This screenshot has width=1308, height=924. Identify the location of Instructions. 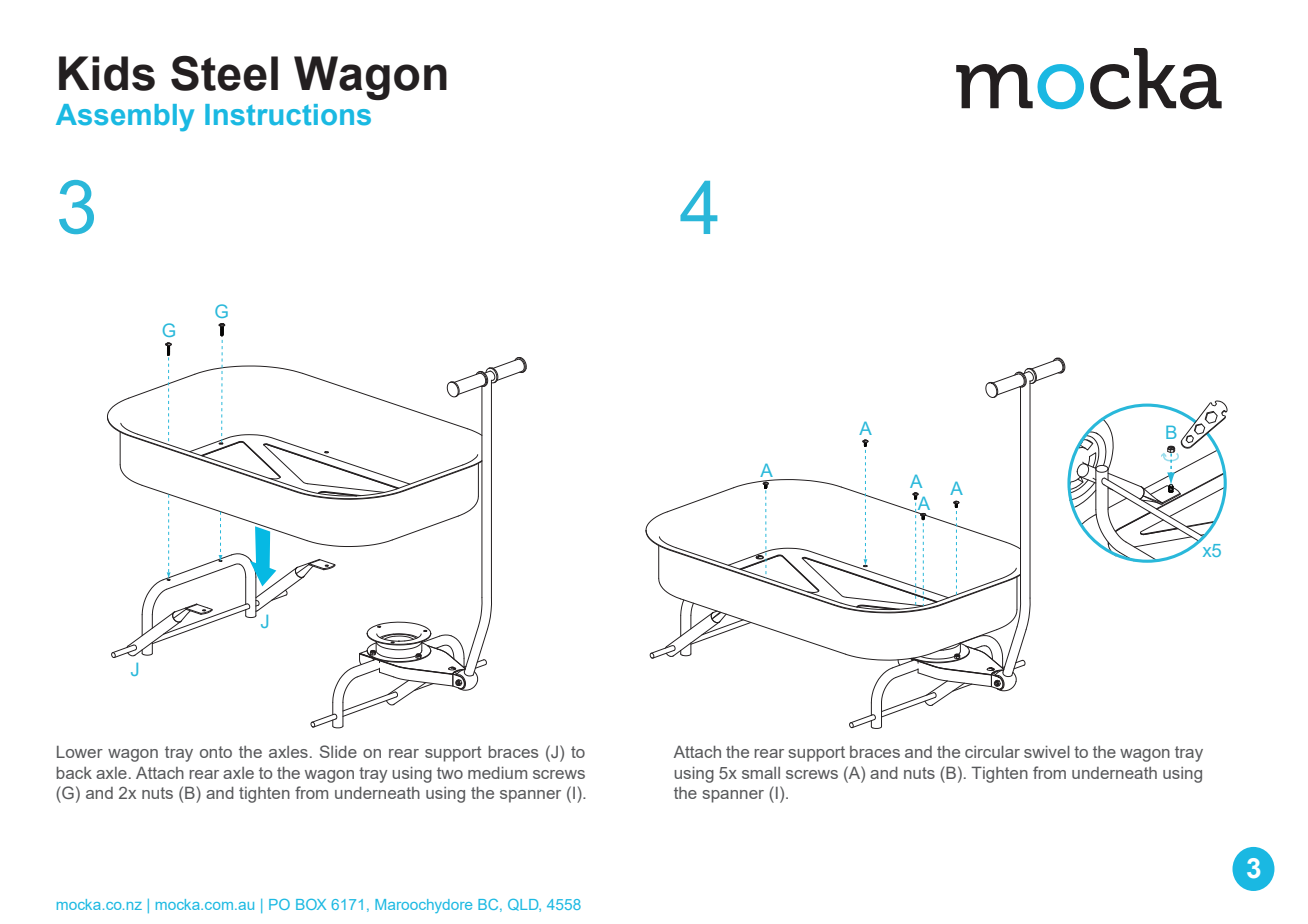
(288, 115).
